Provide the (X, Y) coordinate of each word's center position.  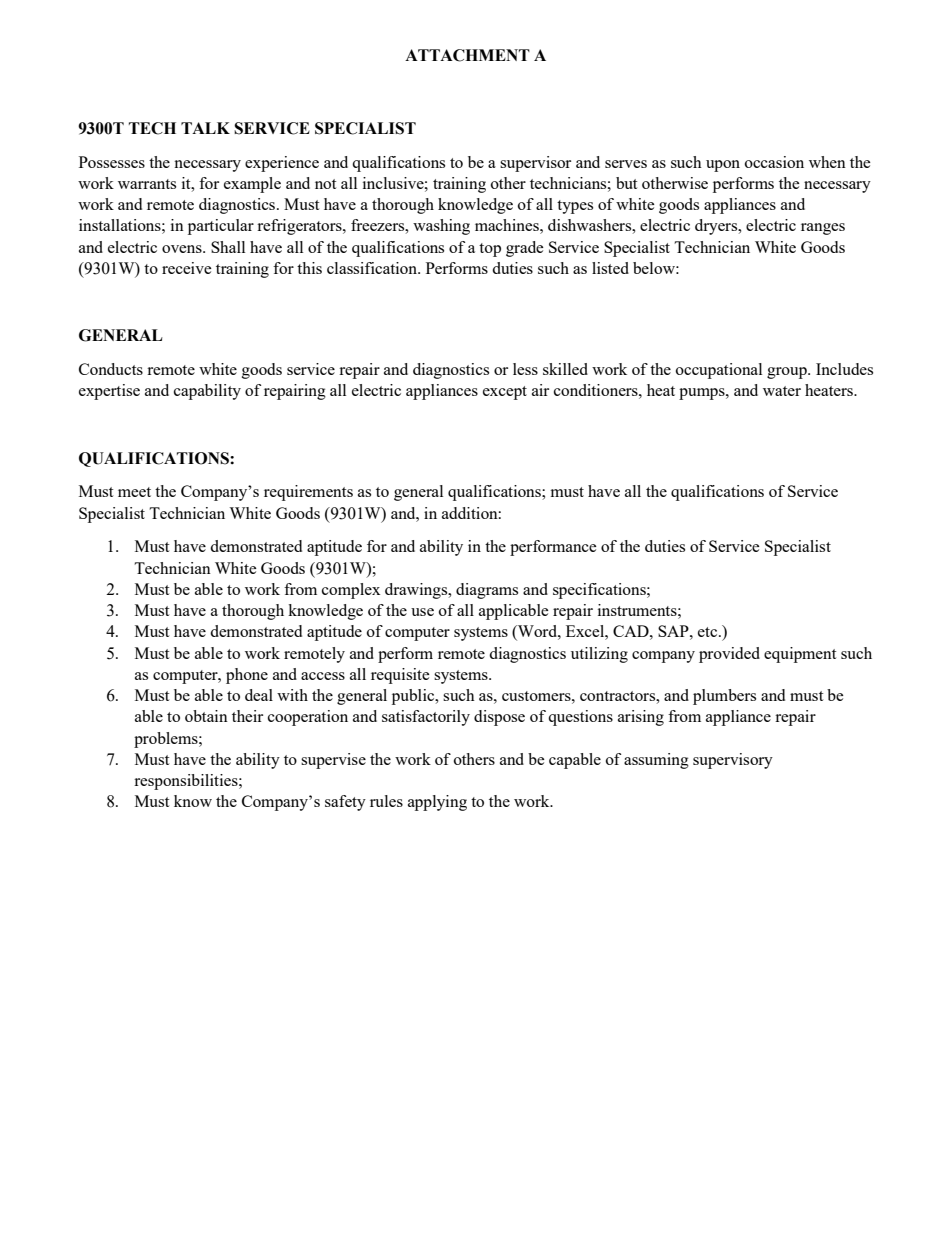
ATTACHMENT (467, 55)
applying (437, 803)
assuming (656, 761)
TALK (205, 128)
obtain (206, 716)
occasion (774, 162)
